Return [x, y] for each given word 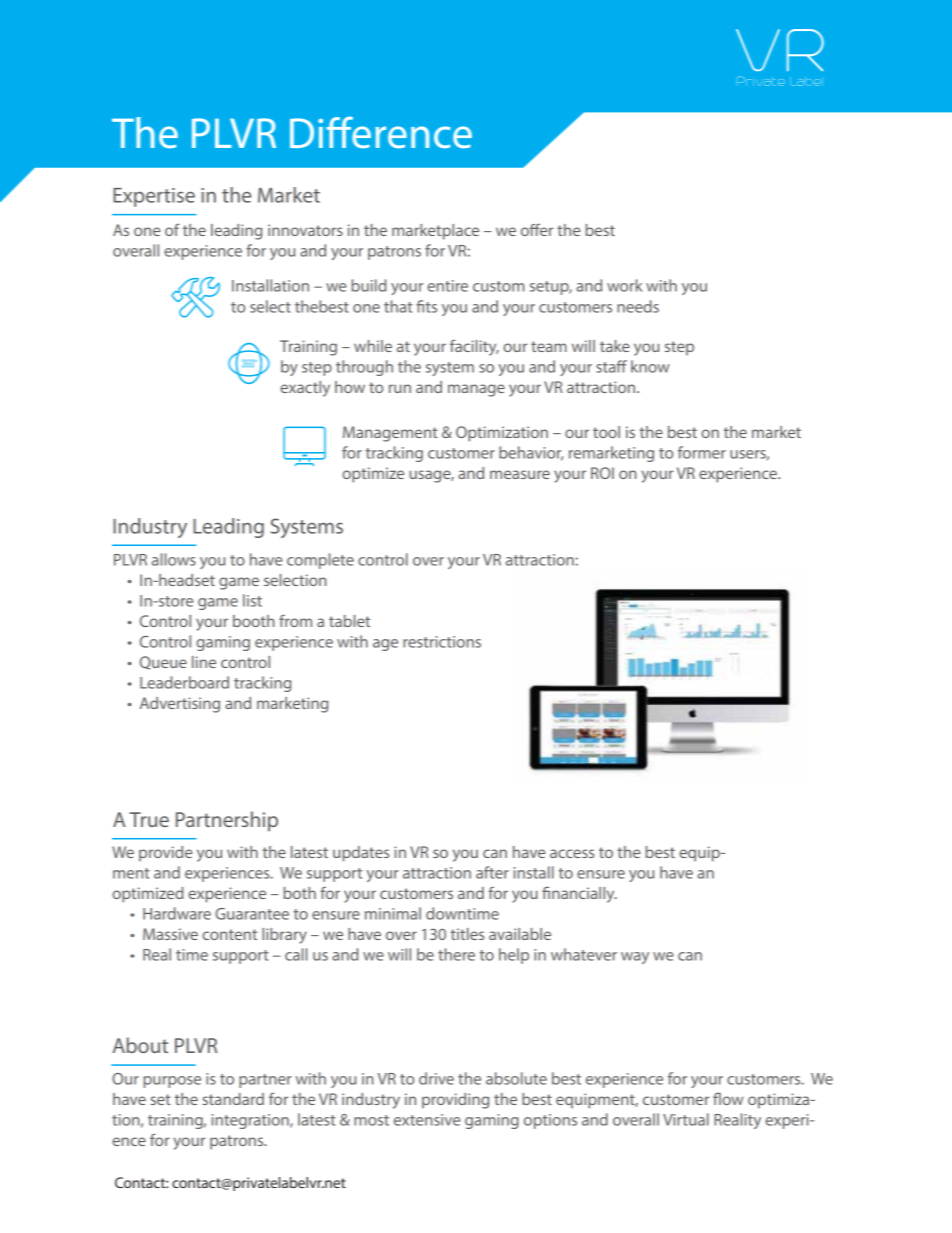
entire [447, 286]
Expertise [154, 197]
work [624, 285]
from [295, 620]
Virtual [686, 1119]
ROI [602, 473]
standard [233, 1099]
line [204, 662]
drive [436, 1078]
